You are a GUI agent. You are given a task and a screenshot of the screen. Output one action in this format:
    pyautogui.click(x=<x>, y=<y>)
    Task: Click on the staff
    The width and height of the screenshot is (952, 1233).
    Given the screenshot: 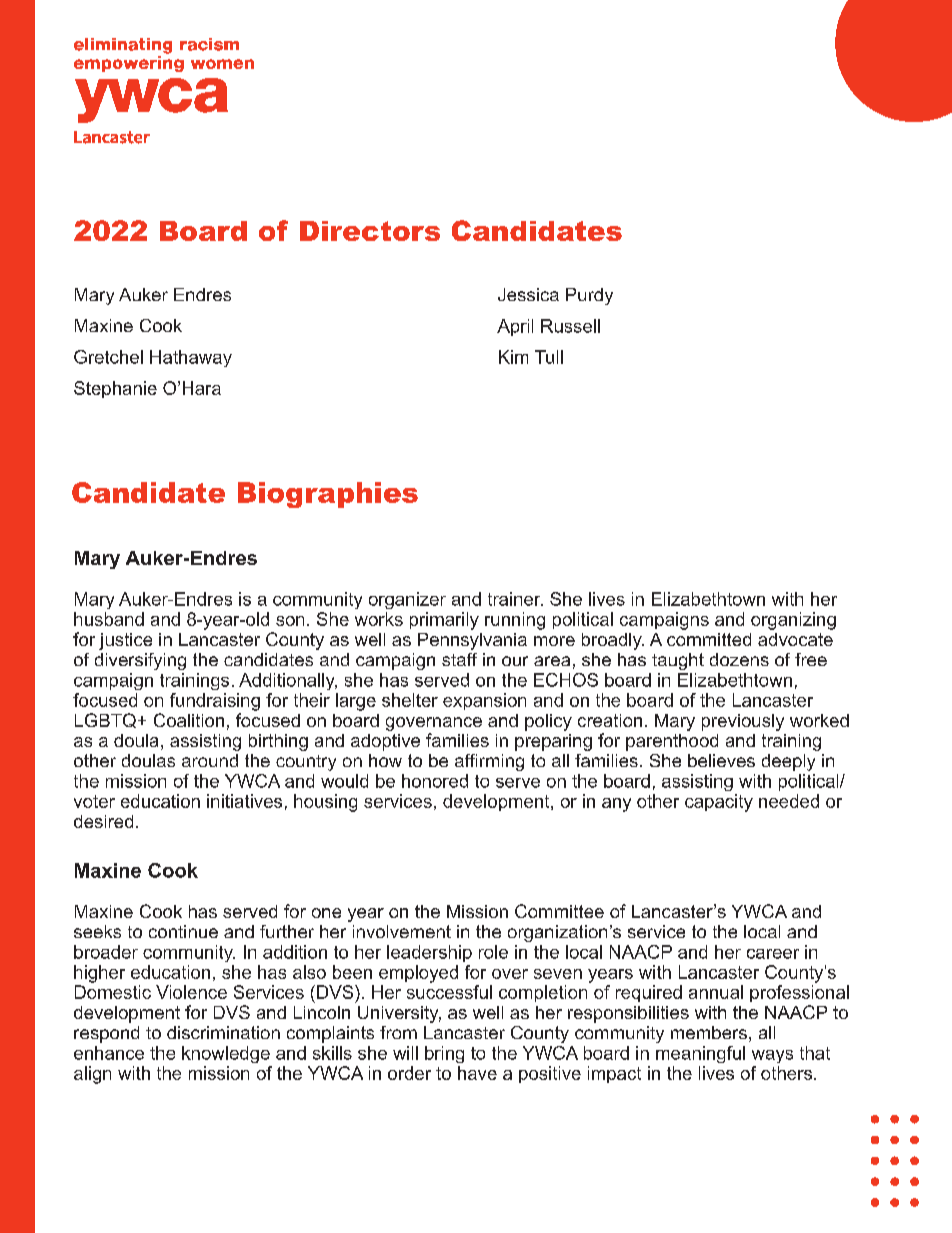 What is the action you would take?
    pyautogui.click(x=459, y=659)
